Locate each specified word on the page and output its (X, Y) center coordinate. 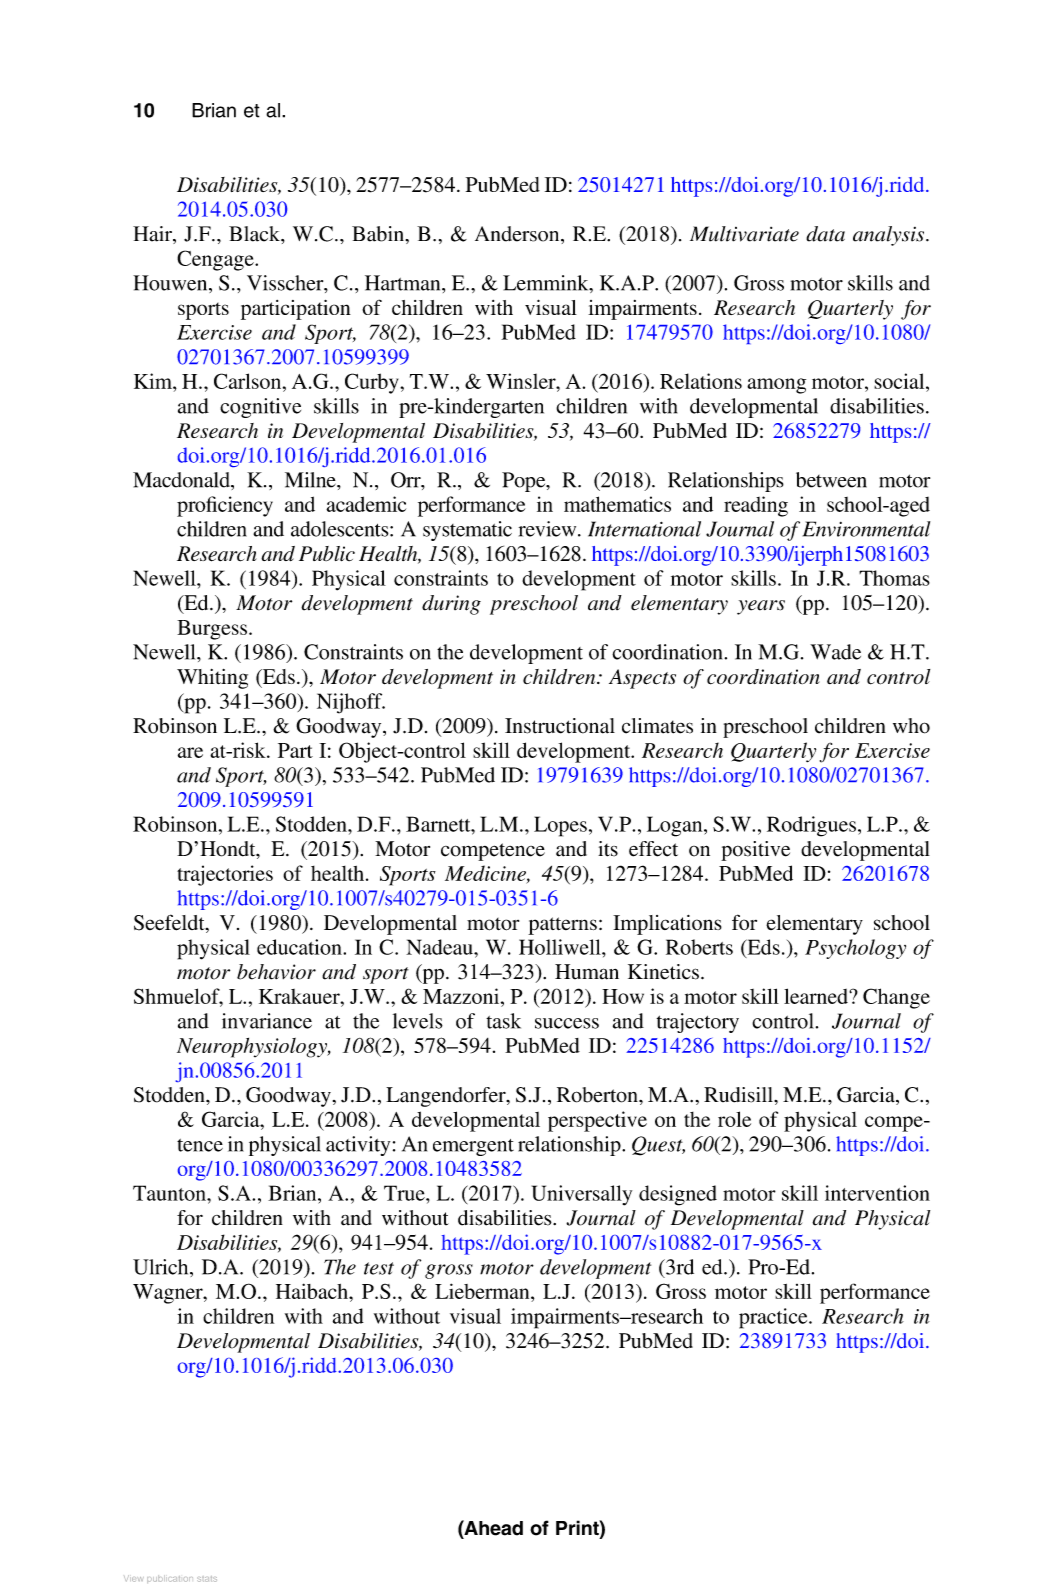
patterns (562, 926)
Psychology (855, 949)
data (825, 234)
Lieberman (483, 1291)
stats (207, 1579)
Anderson (518, 234)
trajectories (225, 875)
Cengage (216, 260)
